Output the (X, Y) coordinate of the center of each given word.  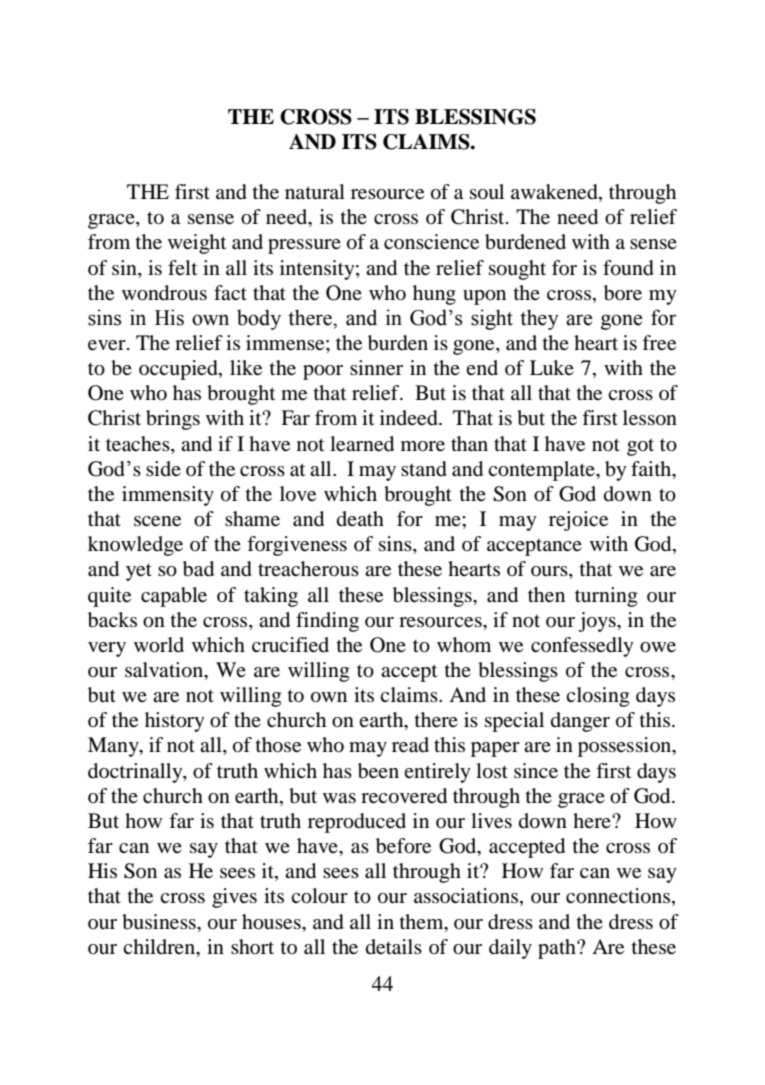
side (163, 468)
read (410, 745)
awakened (555, 193)
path (558, 949)
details (394, 947)
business (160, 922)
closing (597, 697)
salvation (165, 670)
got (640, 447)
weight (197, 244)
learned (362, 444)
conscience (431, 242)
